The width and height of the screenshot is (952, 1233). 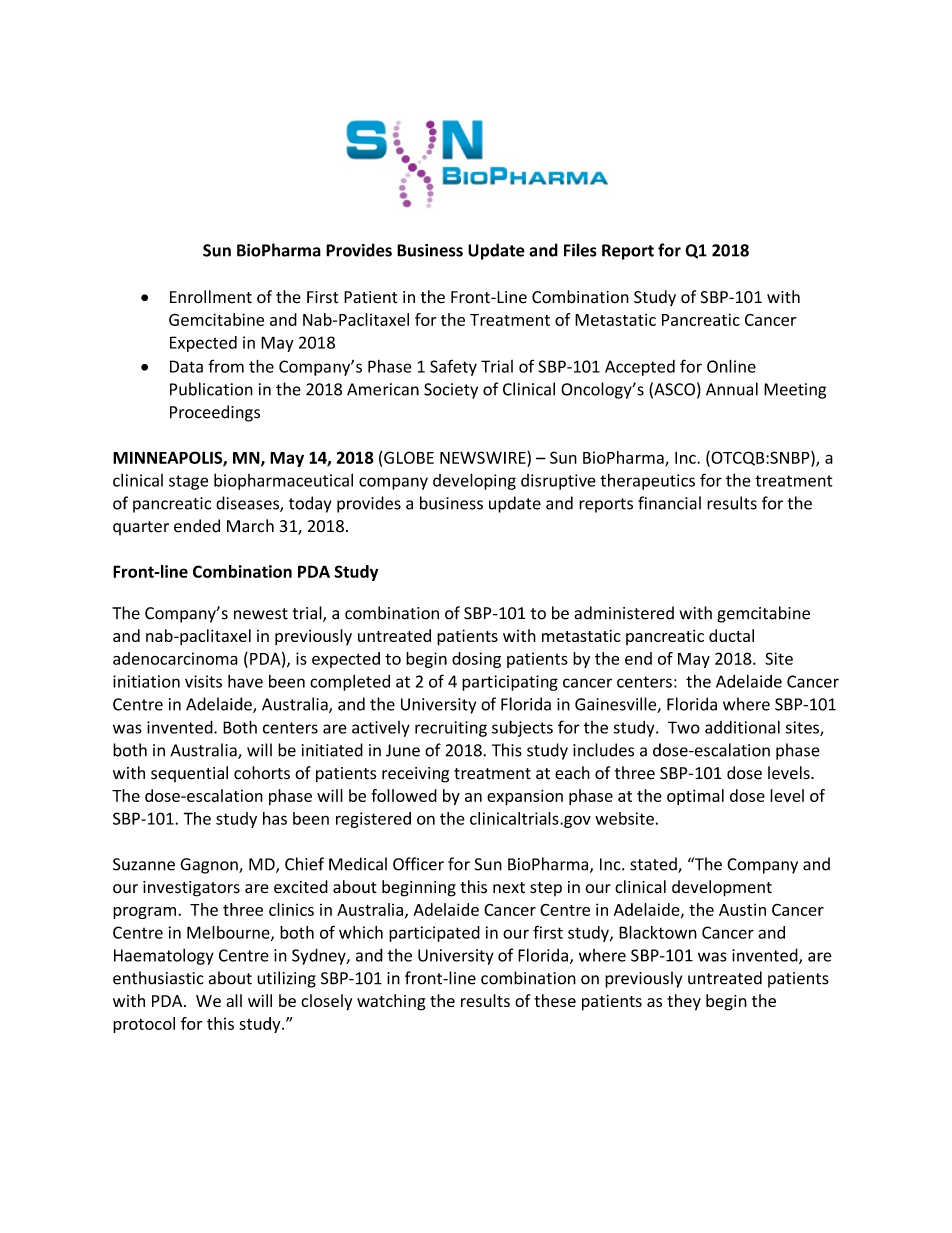 What do you see at coordinates (175, 658) in the screenshot?
I see `adenocarcinoma` at bounding box center [175, 658].
